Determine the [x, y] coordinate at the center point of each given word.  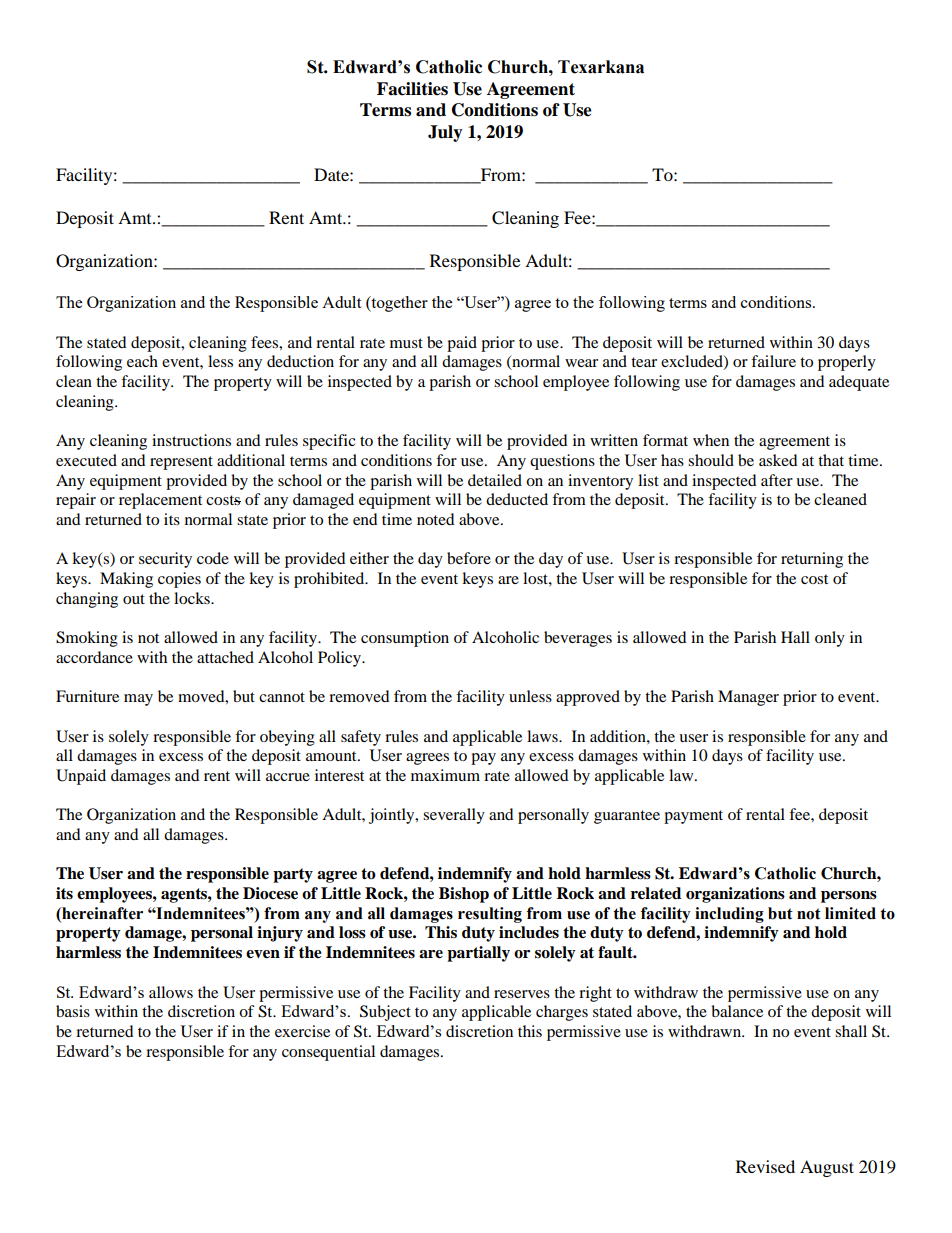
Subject [385, 1013]
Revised [765, 1166]
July [445, 133]
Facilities [412, 89]
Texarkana [601, 67]
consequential [328, 1053]
